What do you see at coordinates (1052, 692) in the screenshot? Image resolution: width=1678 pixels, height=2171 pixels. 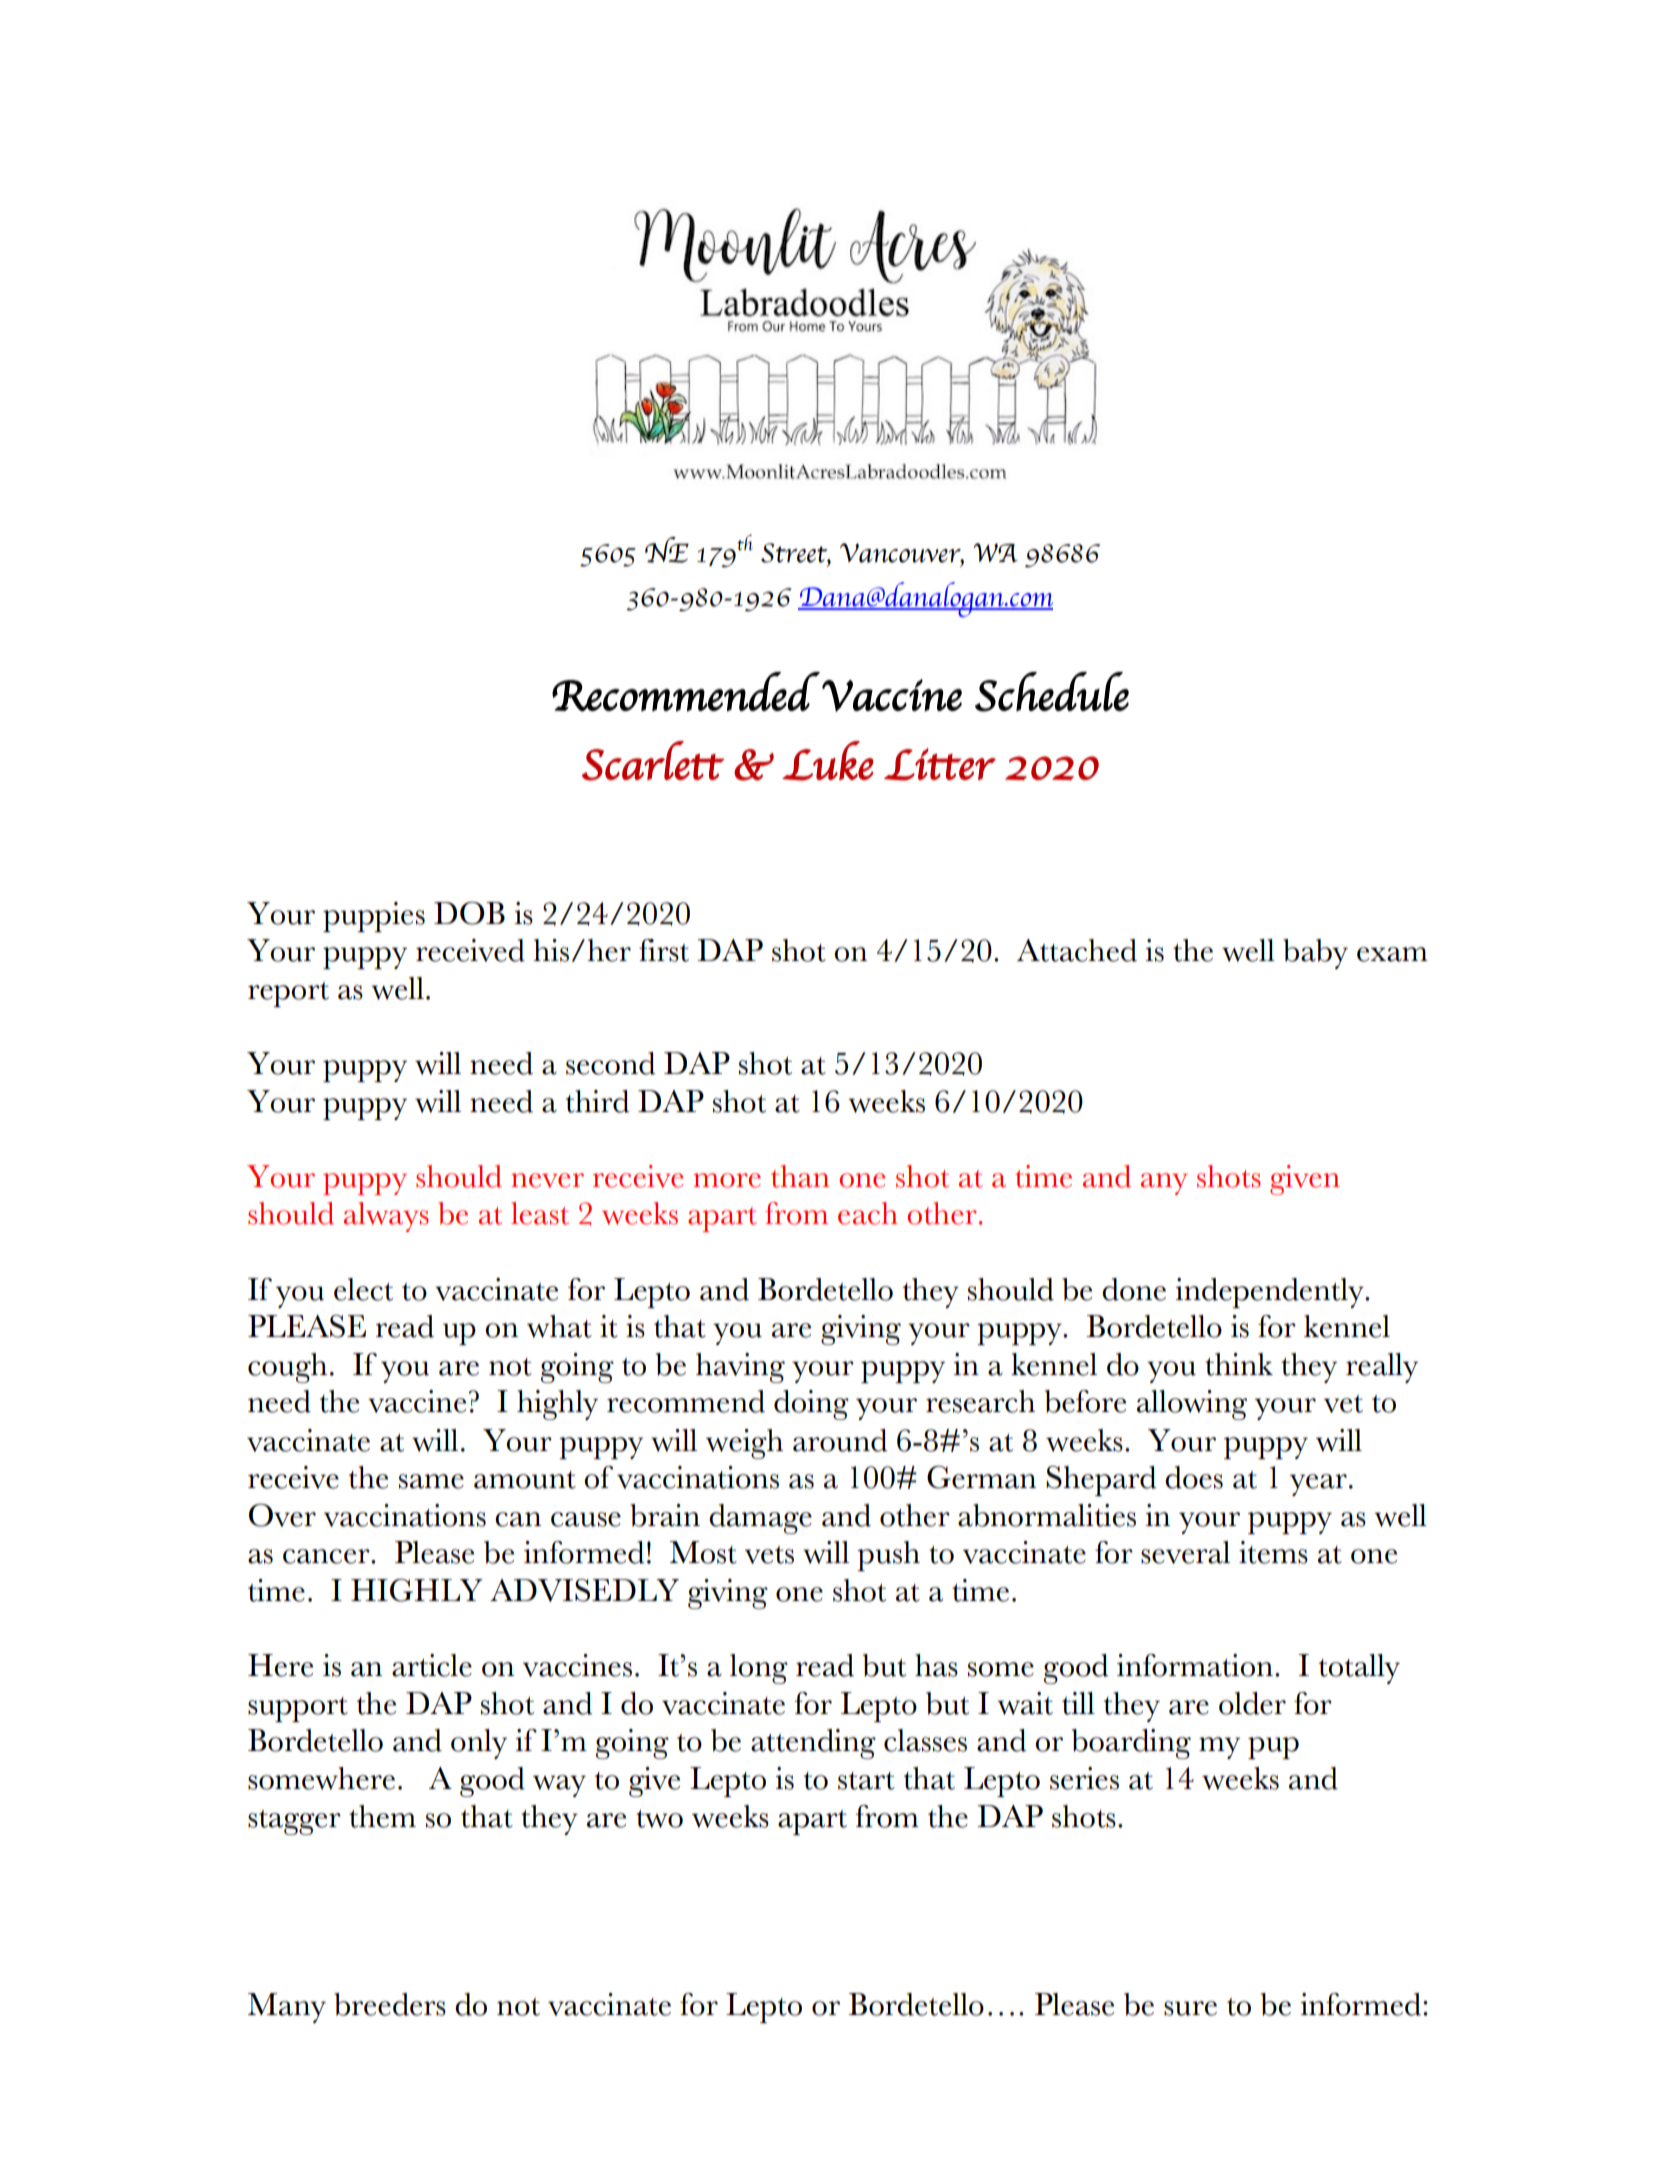 I see `Schedule` at bounding box center [1052, 692].
